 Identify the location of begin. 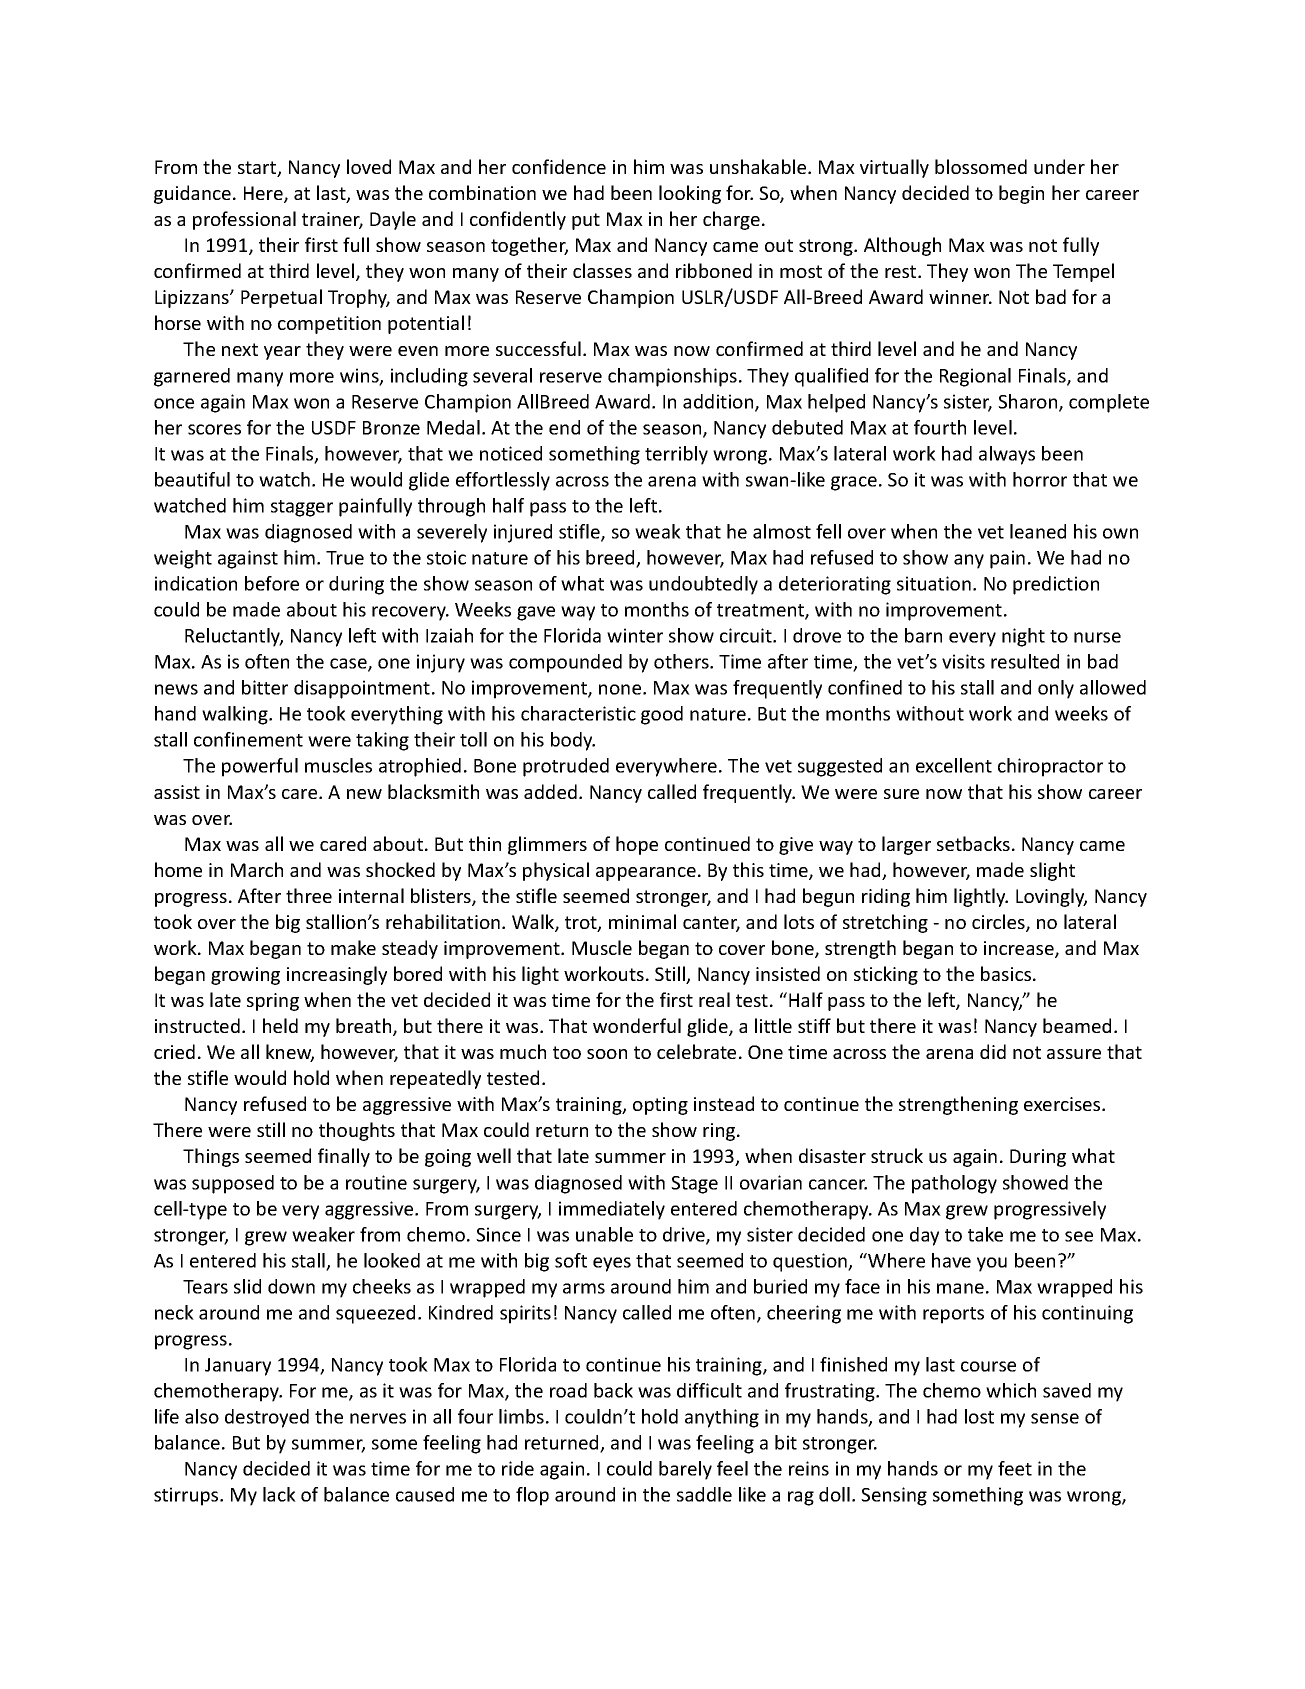
(1021, 194).
